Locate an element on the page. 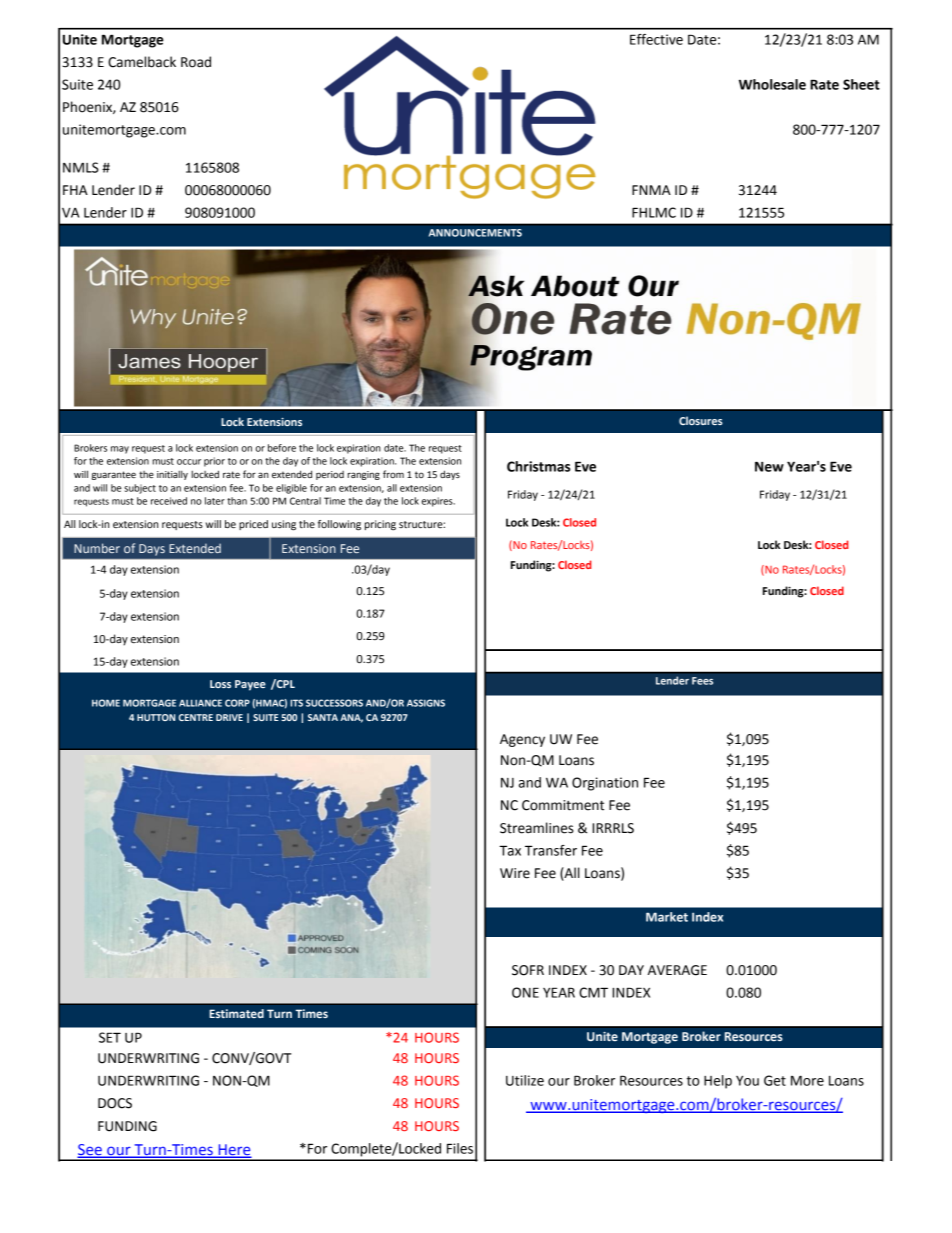  Road is located at coordinates (196, 62).
